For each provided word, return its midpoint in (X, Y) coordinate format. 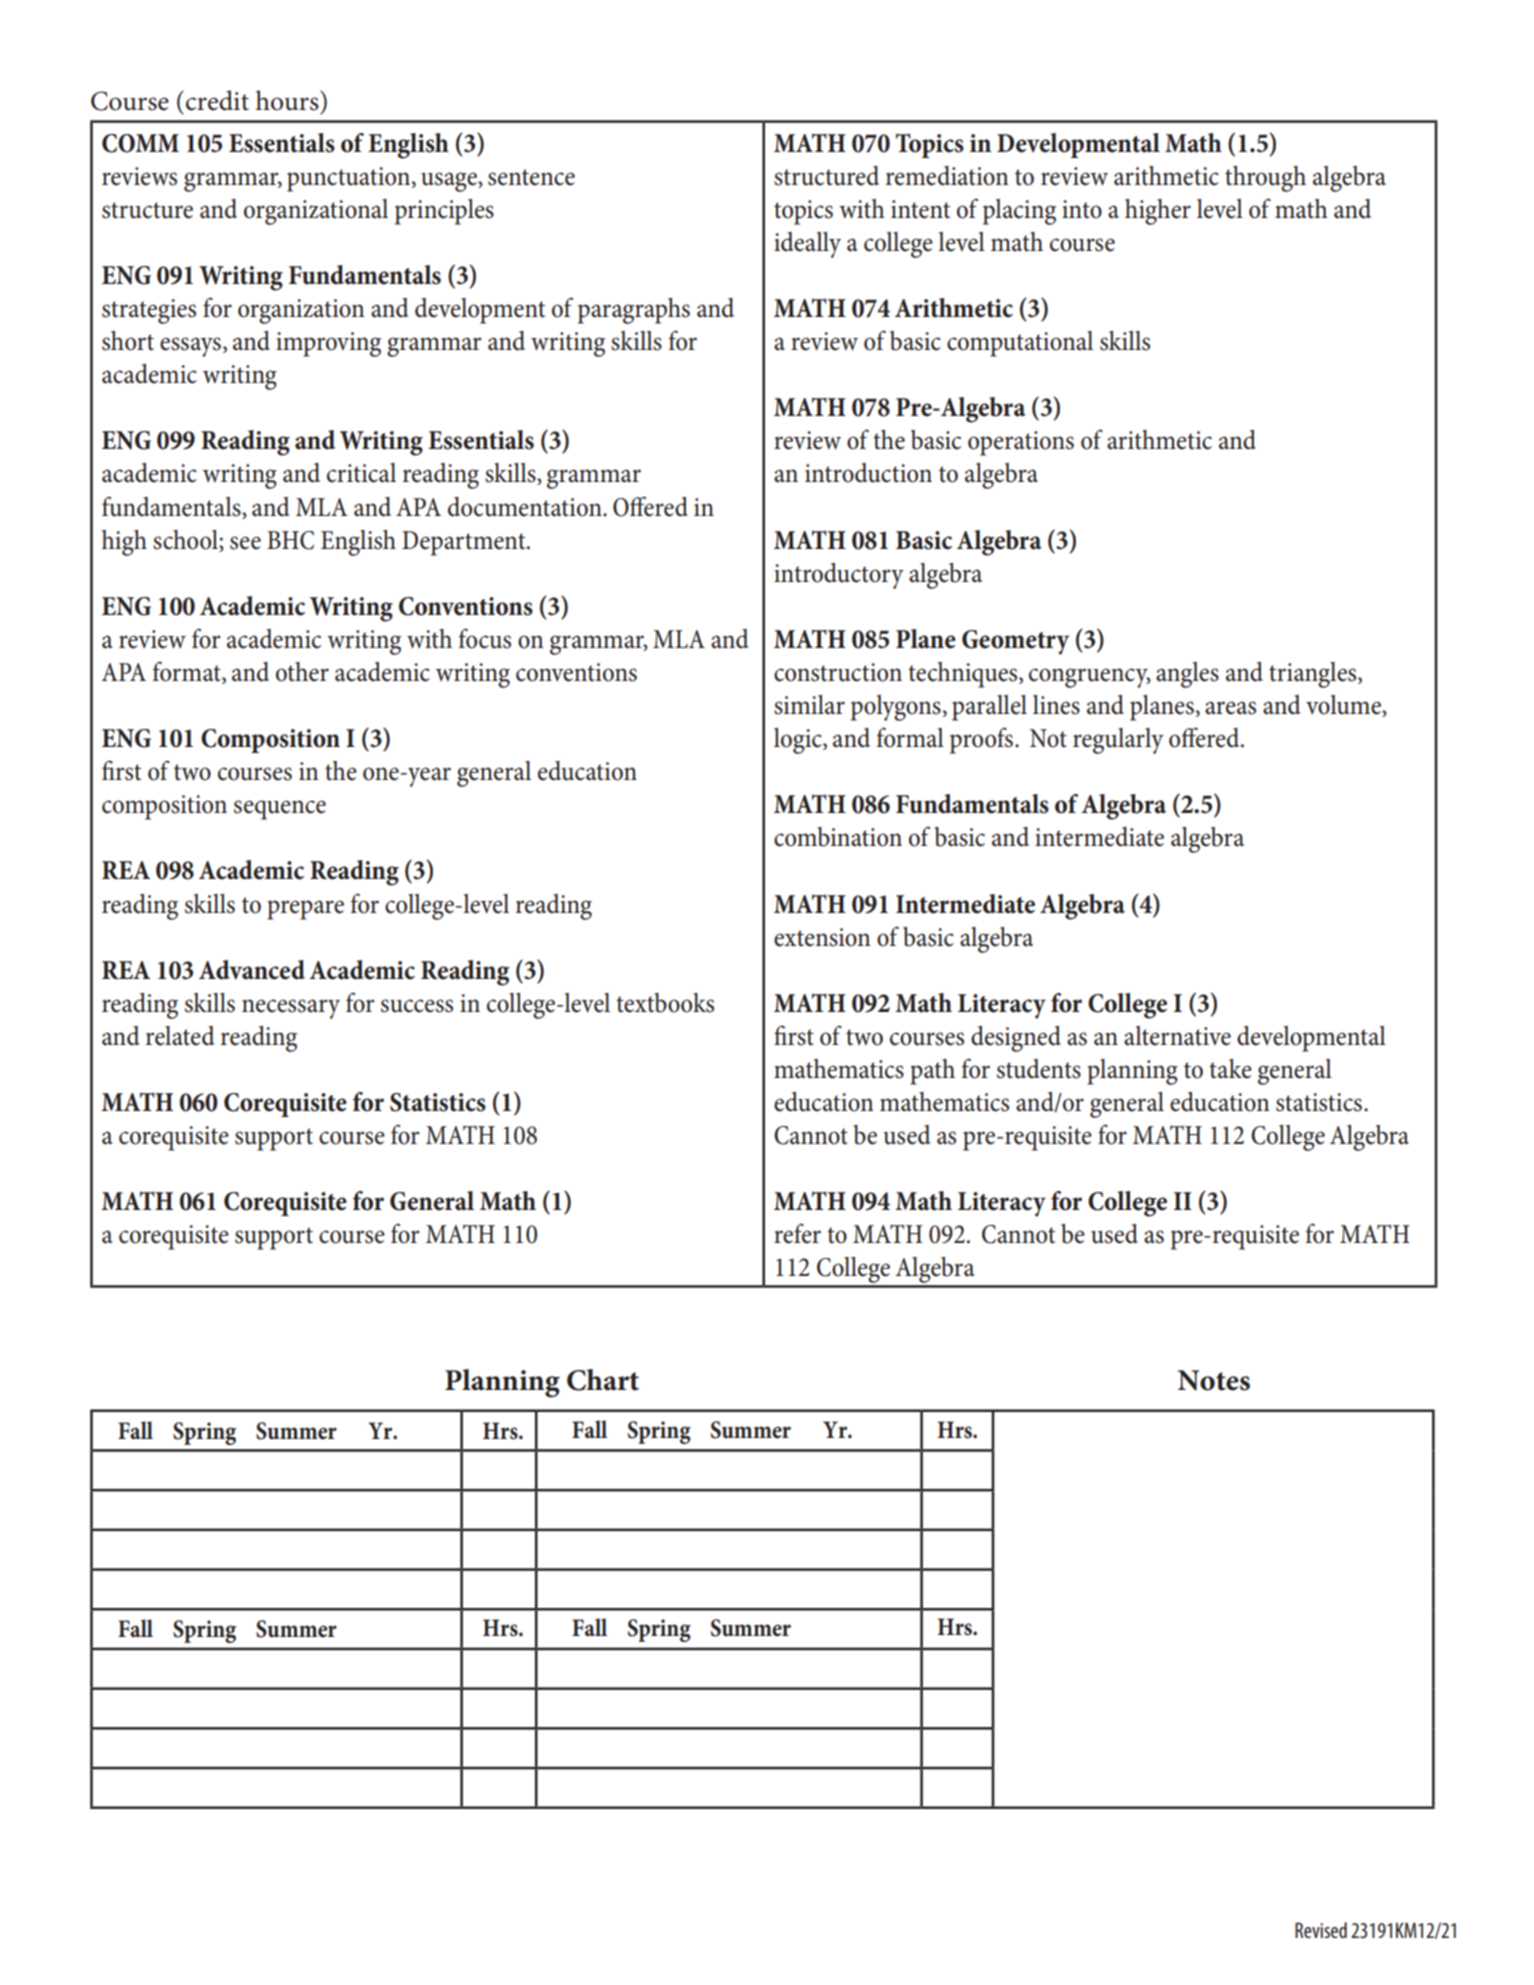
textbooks (665, 1003)
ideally (807, 245)
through (1265, 179)
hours (288, 100)
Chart (603, 1380)
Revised (1321, 1930)
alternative (1177, 1036)
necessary (291, 1009)
